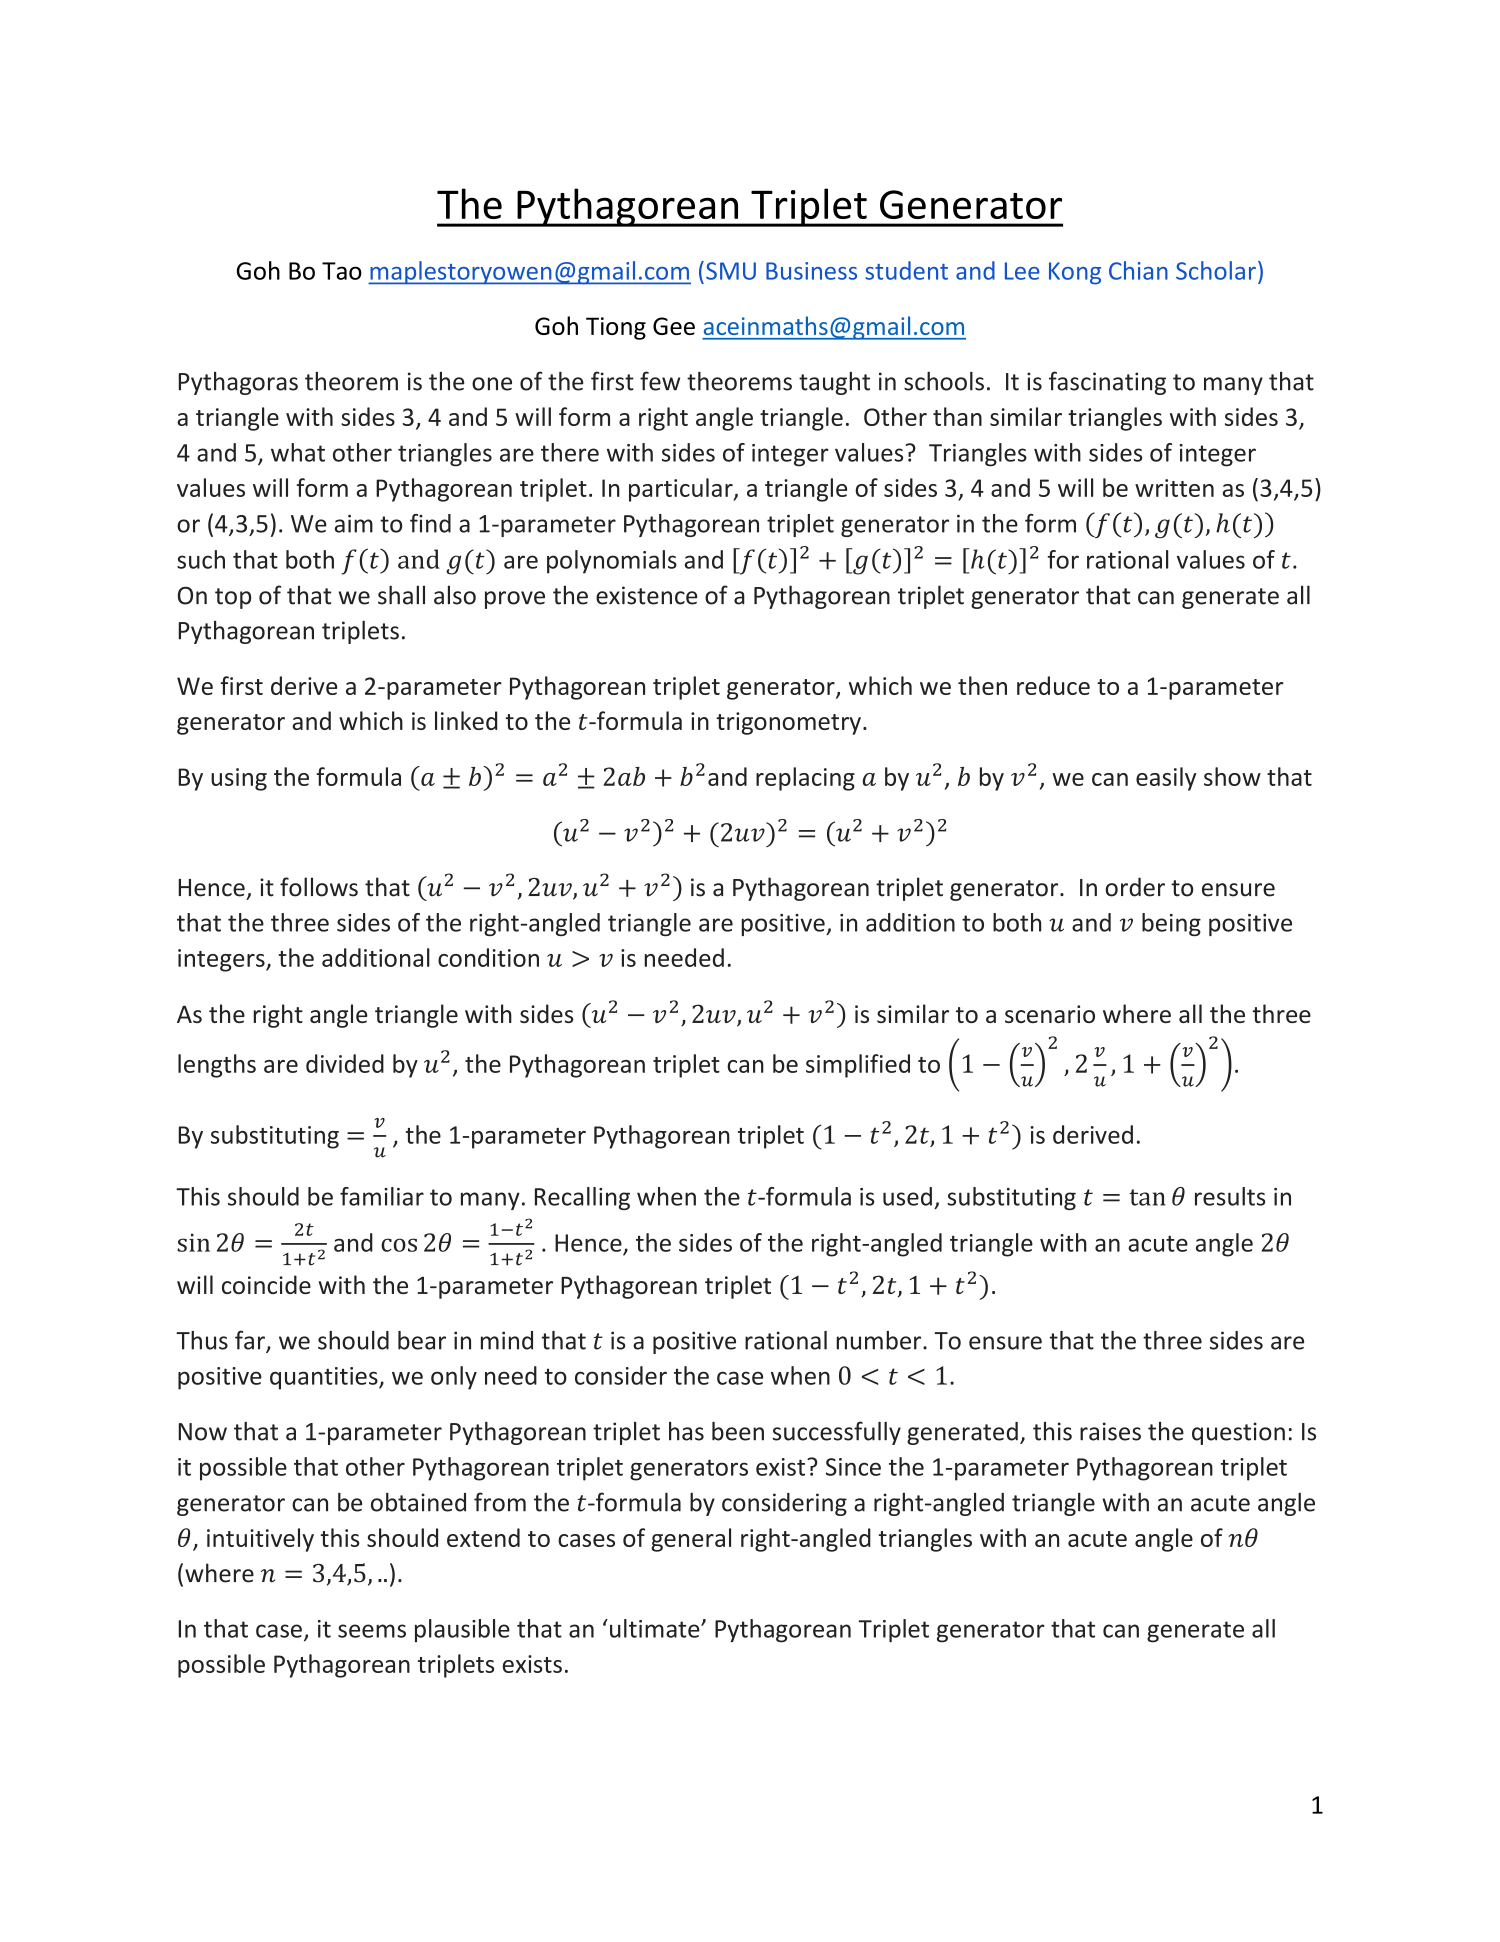 The width and height of the image is (1500, 1942). Describe the element at coordinates (691, 1540) in the image. I see `general` at that location.
